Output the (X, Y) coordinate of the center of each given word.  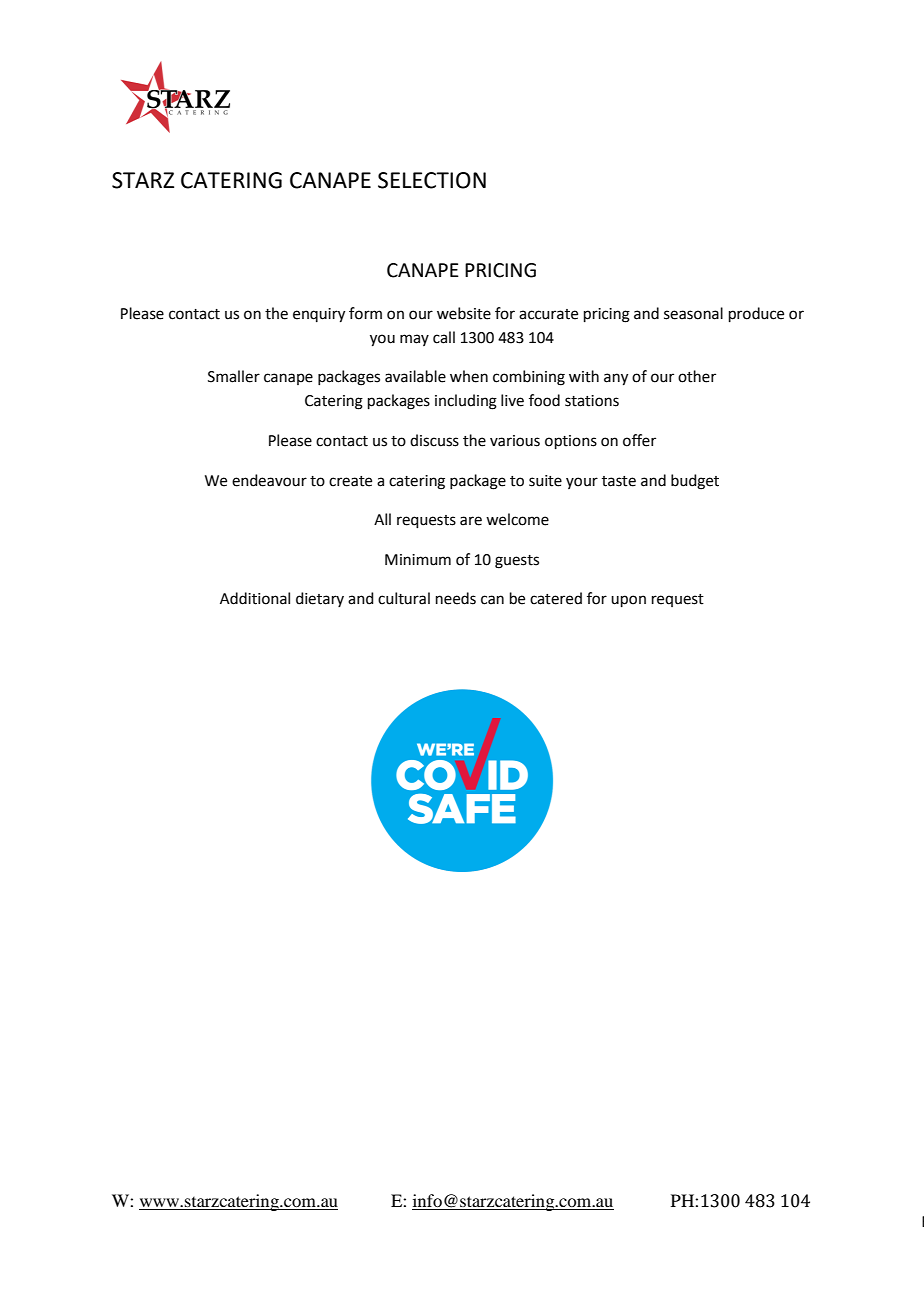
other (697, 376)
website (464, 313)
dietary (320, 599)
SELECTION (432, 180)
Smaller (234, 376)
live (512, 400)
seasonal (693, 313)
